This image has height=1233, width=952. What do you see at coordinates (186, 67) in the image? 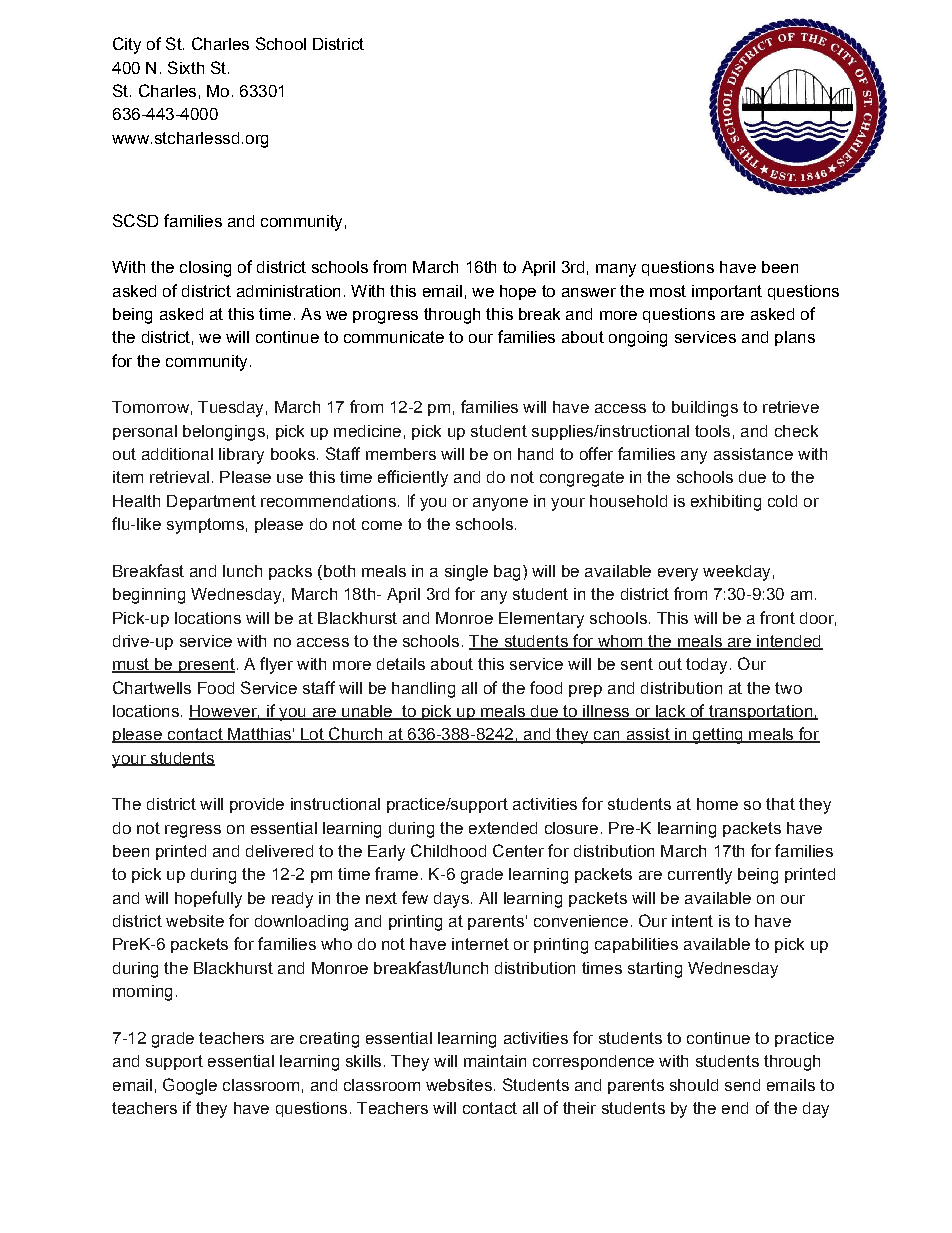
I see `Sixth` at bounding box center [186, 67].
